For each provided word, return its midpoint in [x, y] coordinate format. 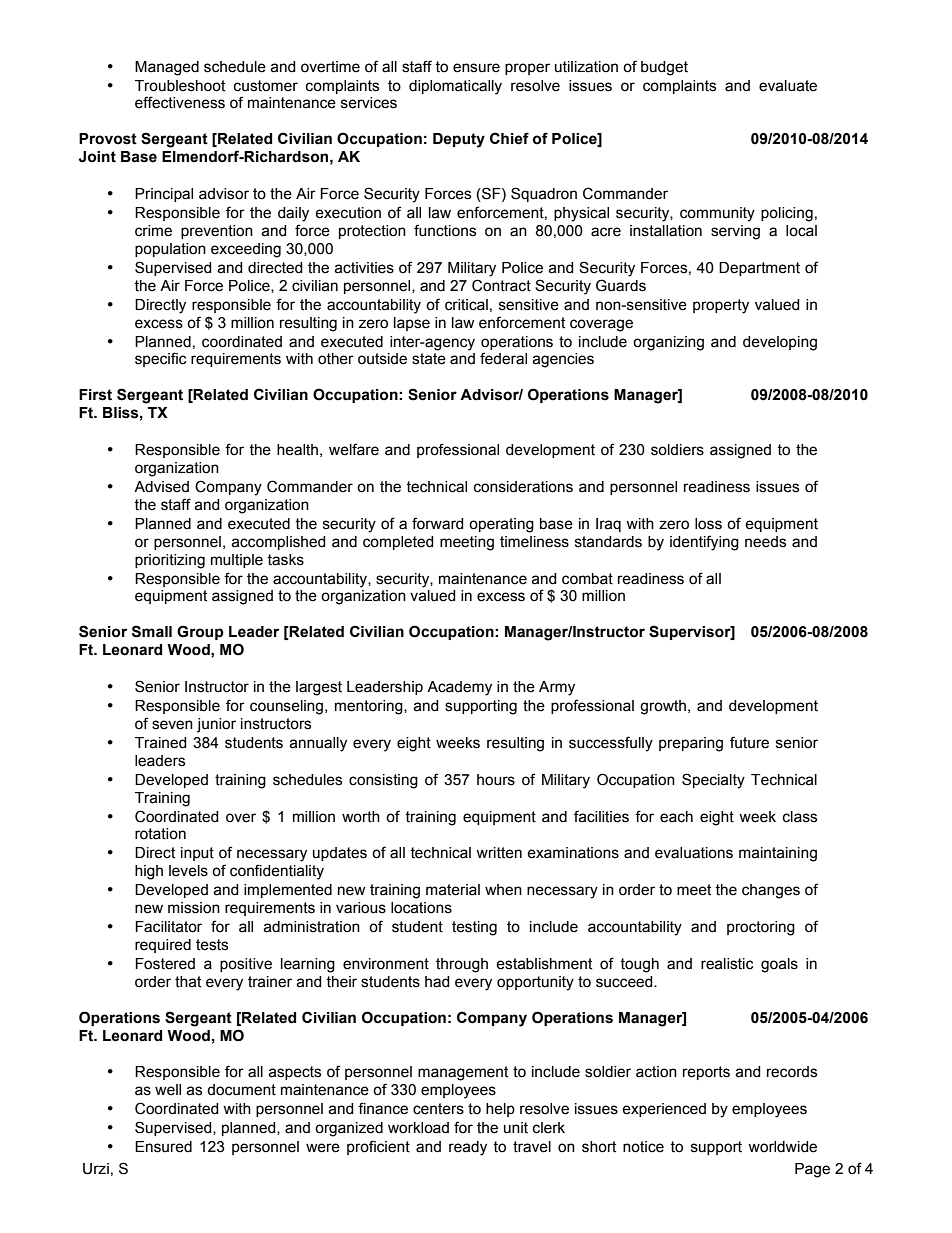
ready [468, 1148]
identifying [704, 543]
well [168, 1090]
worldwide [782, 1147]
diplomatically [455, 87]
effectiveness [180, 102]
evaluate [788, 86]
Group [200, 632]
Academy [459, 688]
